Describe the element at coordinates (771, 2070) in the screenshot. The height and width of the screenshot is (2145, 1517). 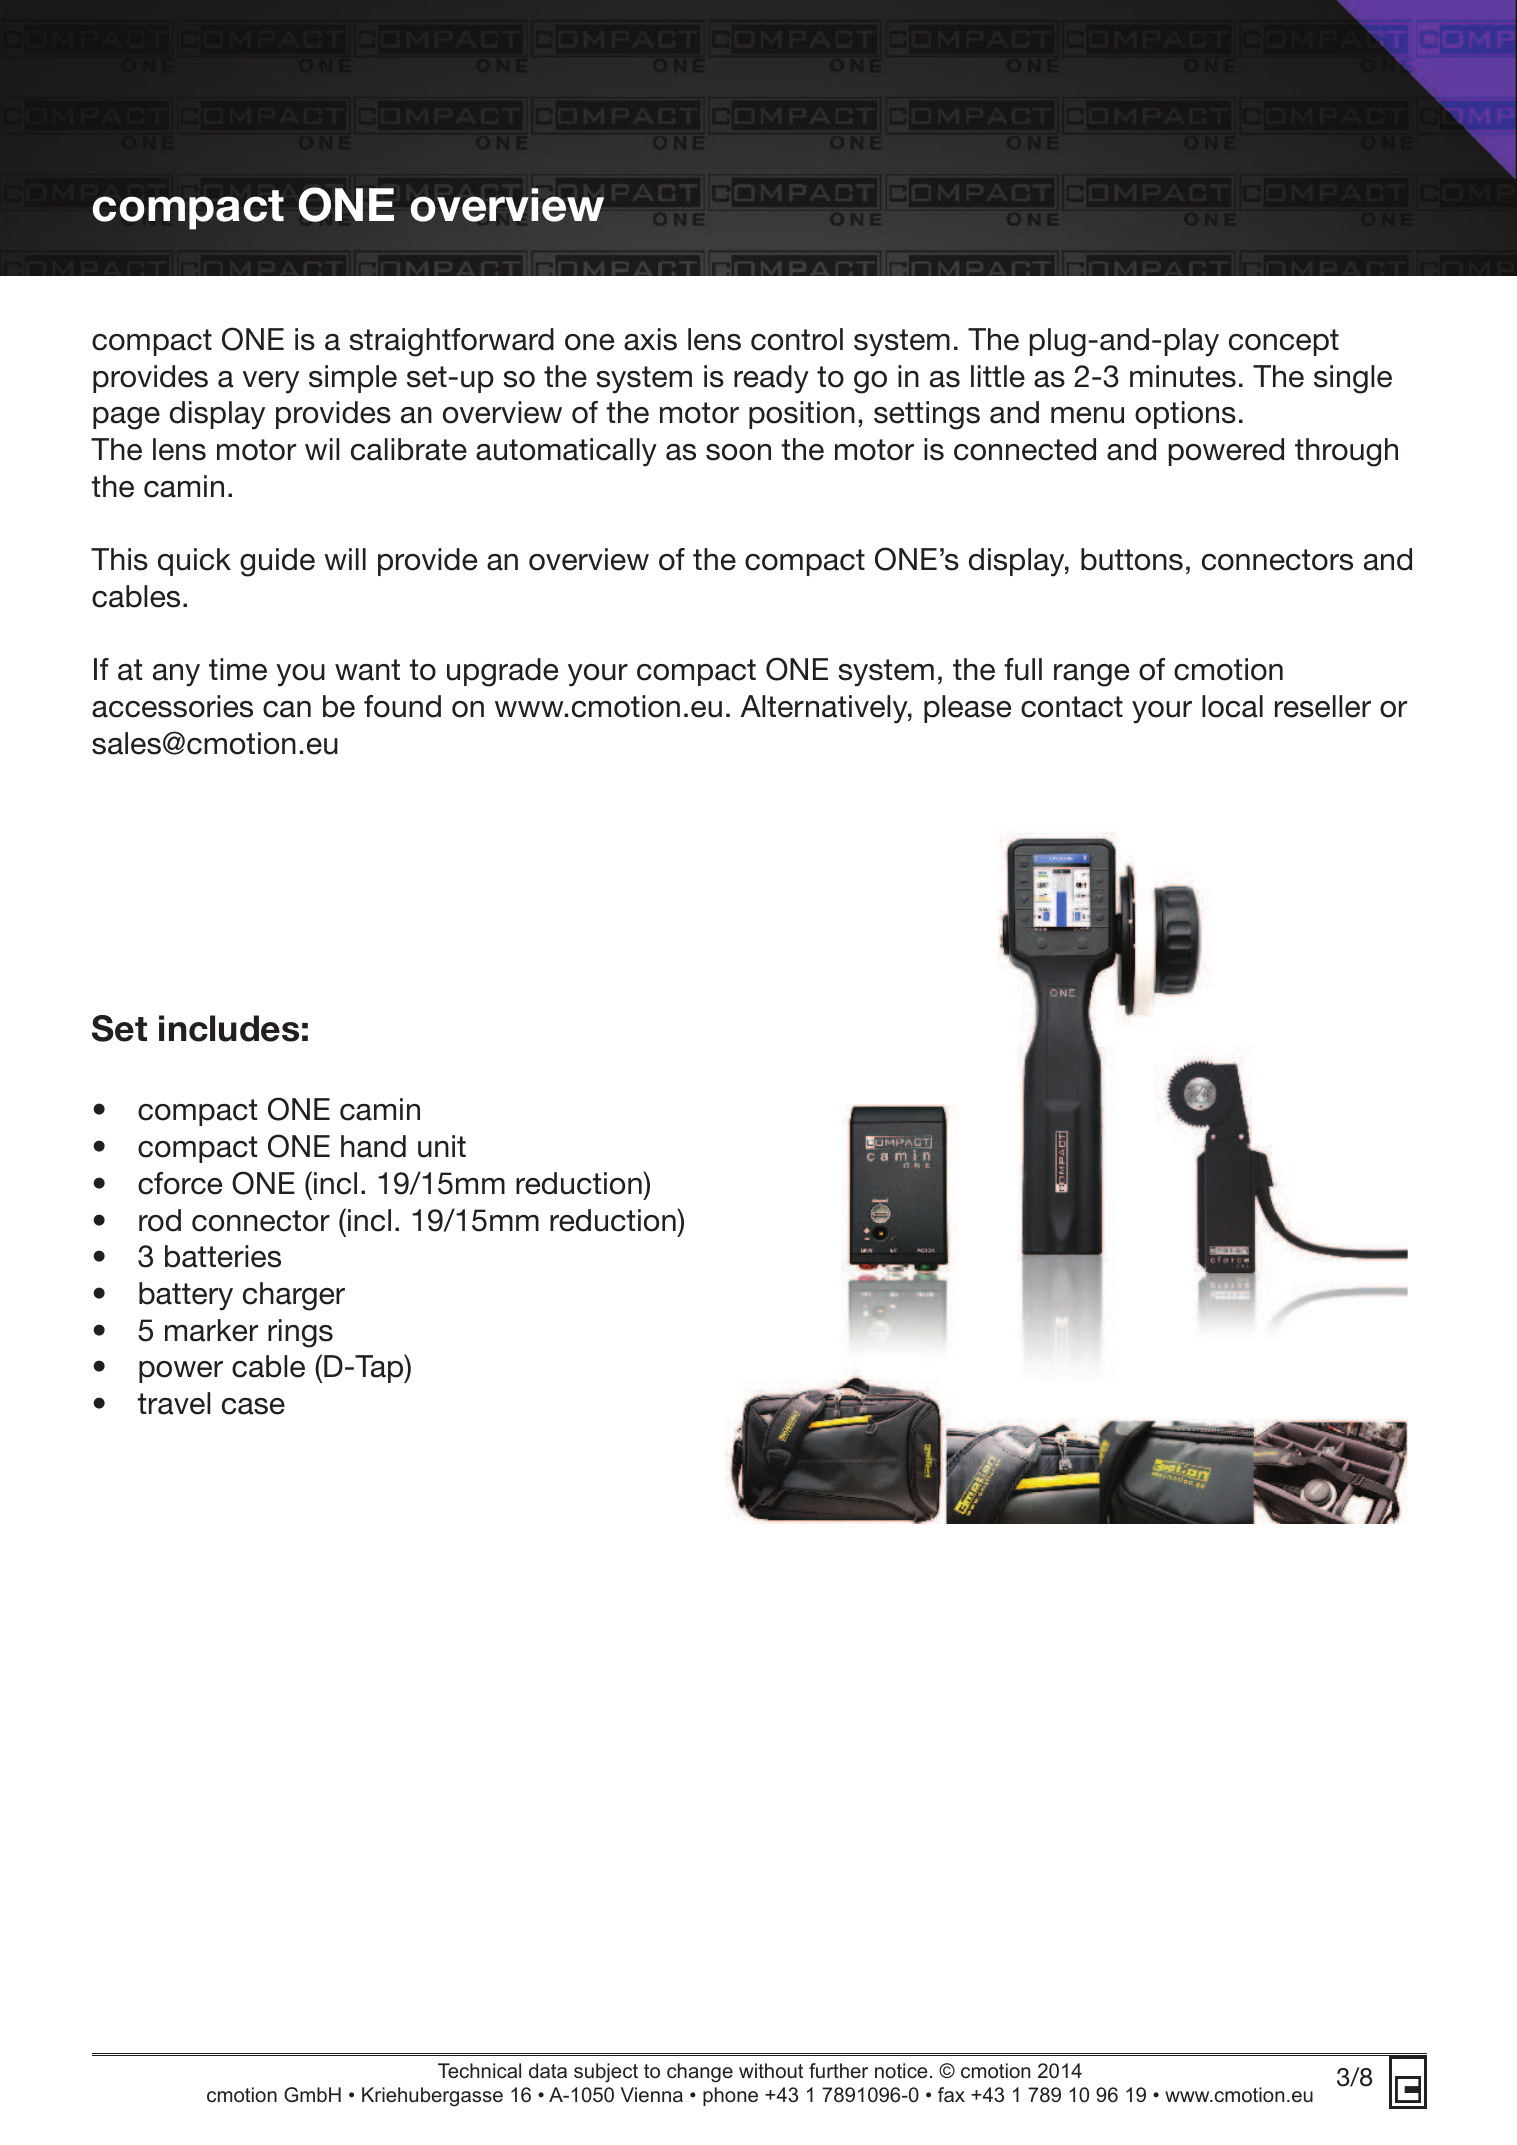
I see `without` at that location.
